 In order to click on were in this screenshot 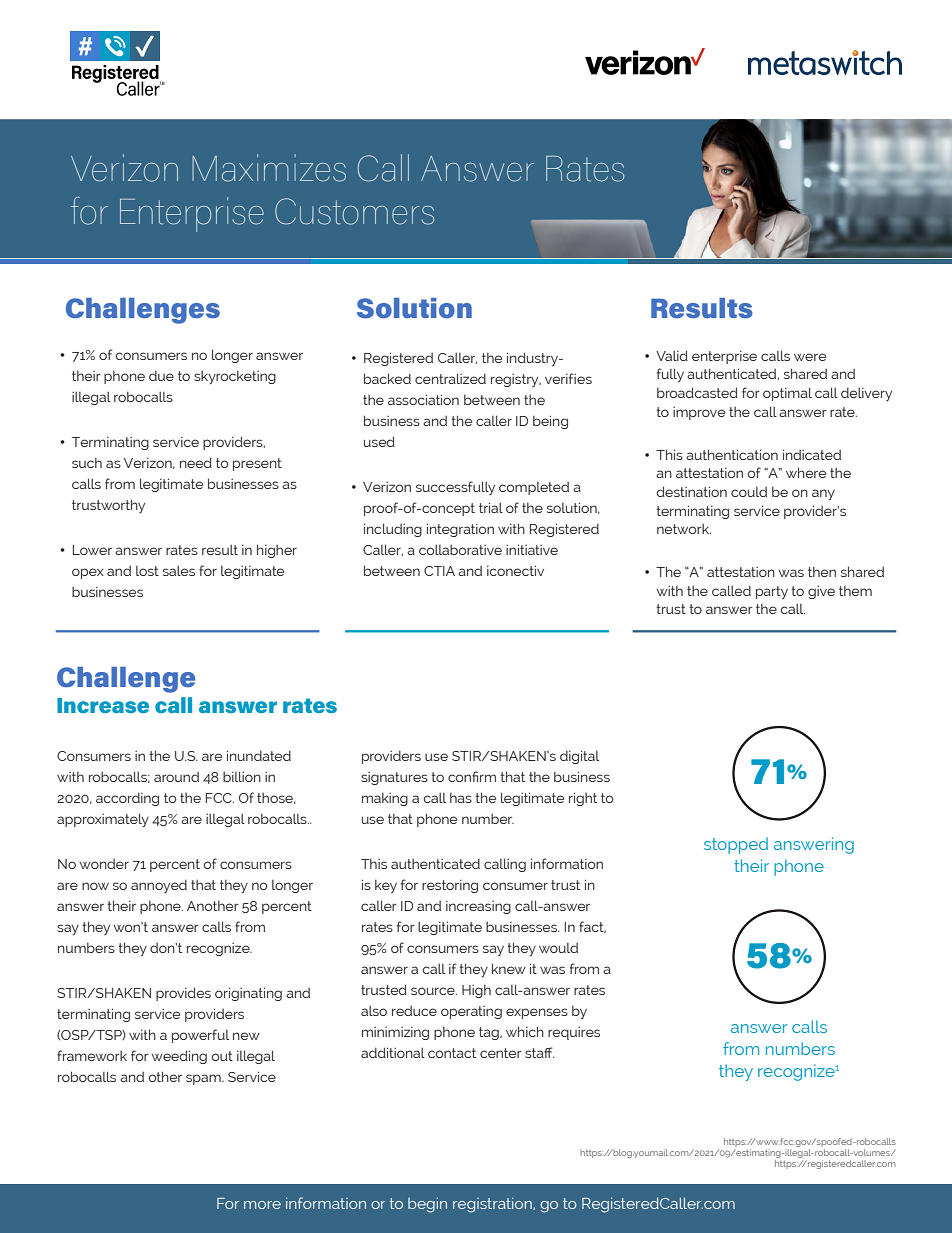, I will do `click(810, 357)`.
